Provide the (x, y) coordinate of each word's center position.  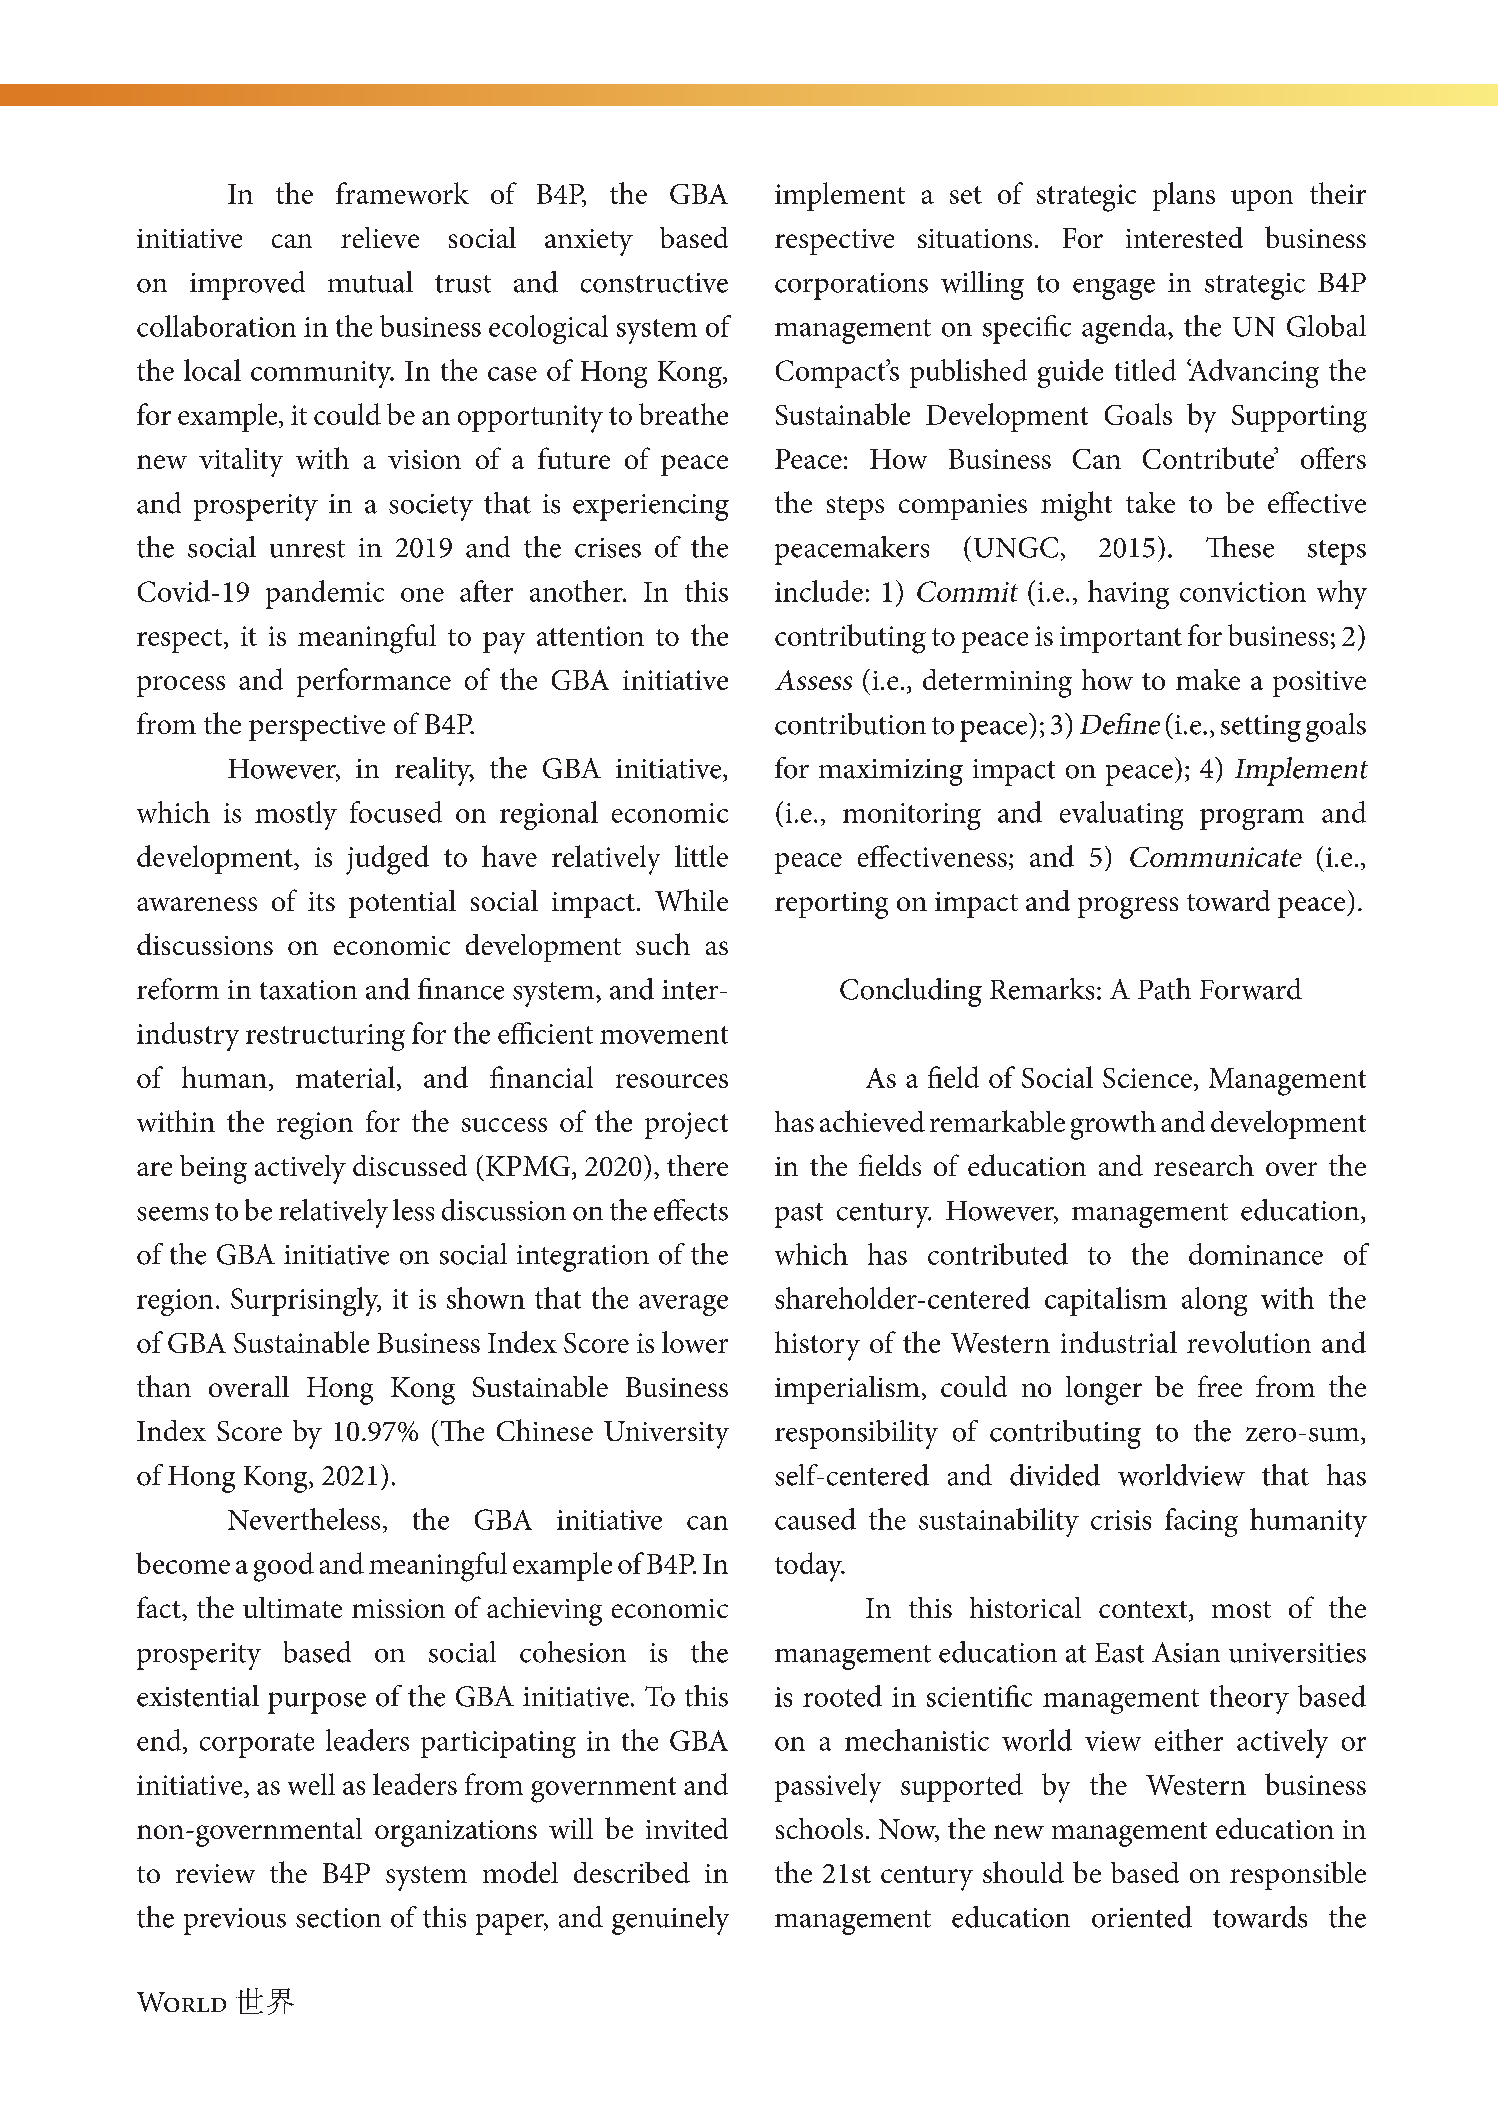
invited (687, 1828)
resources (672, 1081)
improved (247, 285)
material (345, 1077)
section (338, 1918)
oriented (1142, 1917)
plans (1184, 196)
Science (1147, 1078)
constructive (654, 283)
